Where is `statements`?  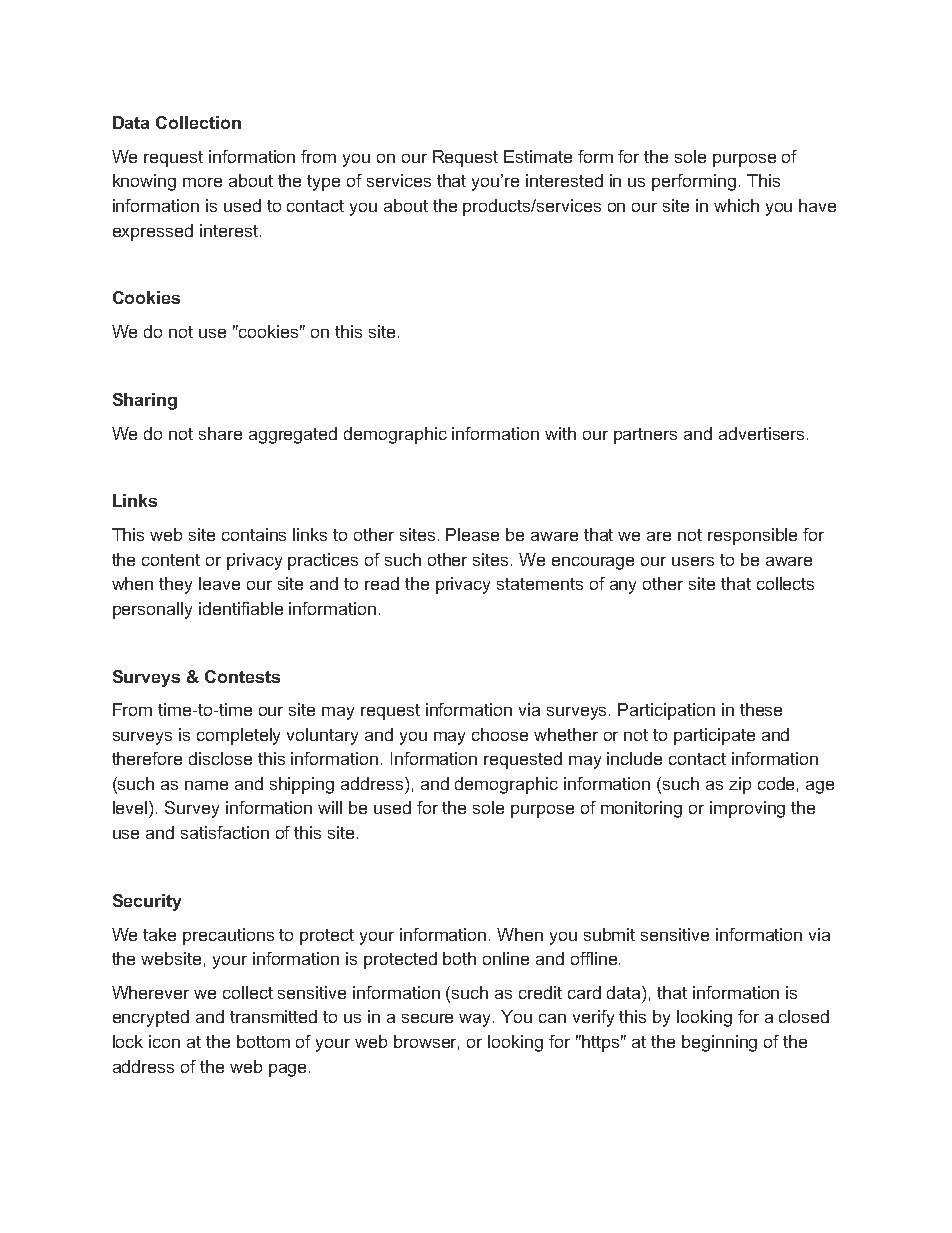
statements is located at coordinates (540, 584).
